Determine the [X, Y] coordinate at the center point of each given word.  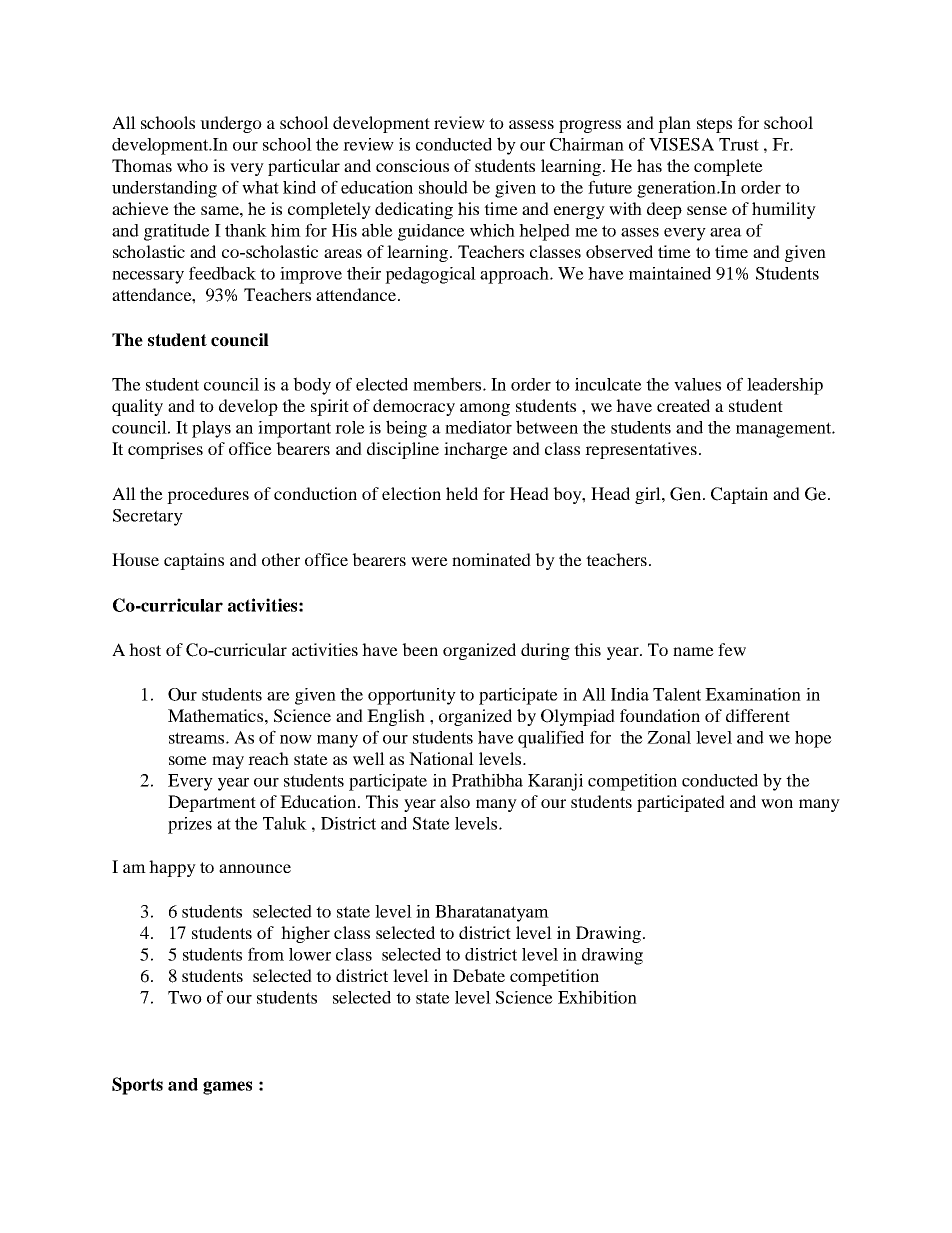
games [227, 1088]
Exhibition [597, 997]
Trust [739, 144]
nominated [491, 559]
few [732, 649]
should [443, 187]
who [192, 165]
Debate [479, 975]
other [281, 559]
